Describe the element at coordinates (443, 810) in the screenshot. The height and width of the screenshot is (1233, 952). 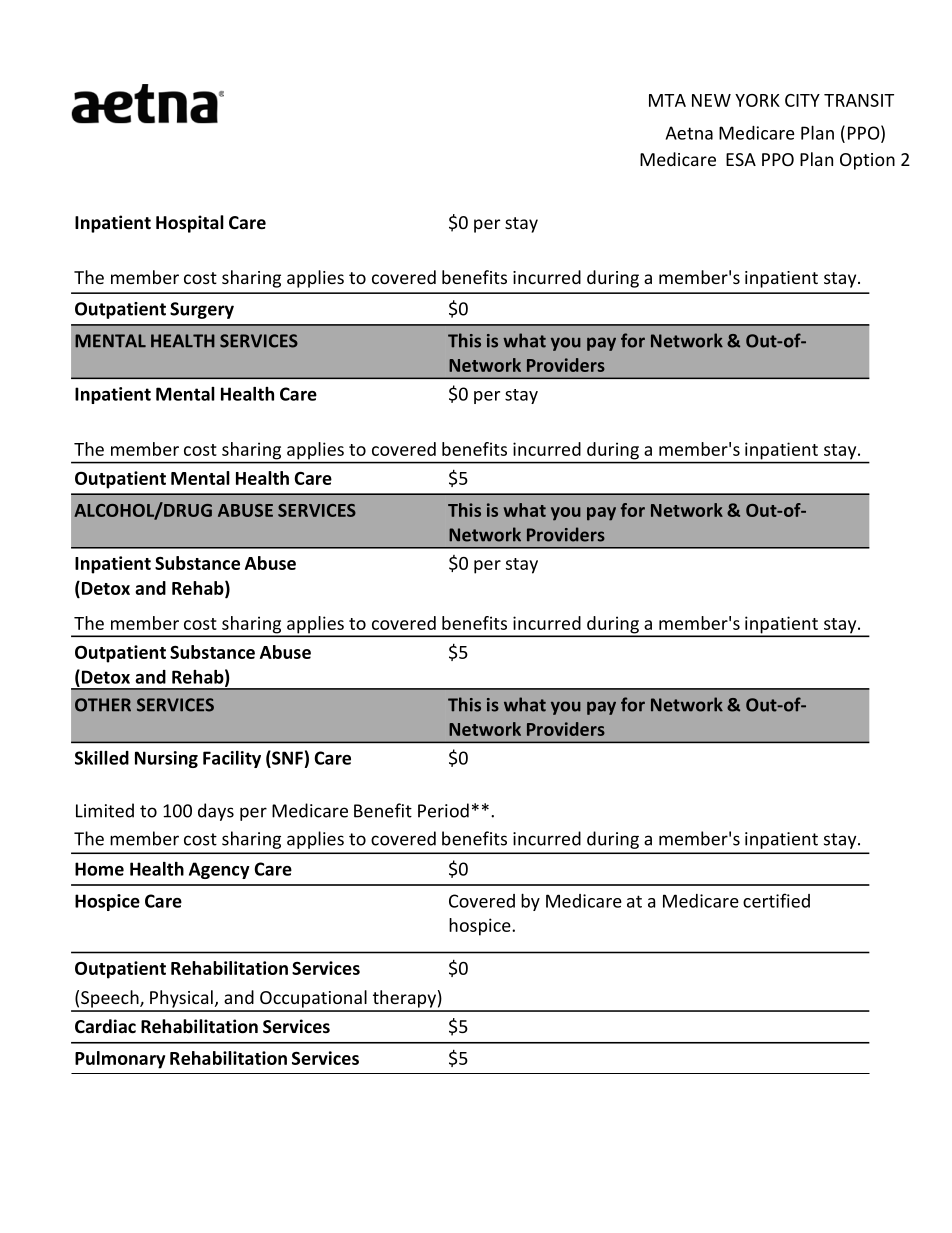
I see `Period` at that location.
